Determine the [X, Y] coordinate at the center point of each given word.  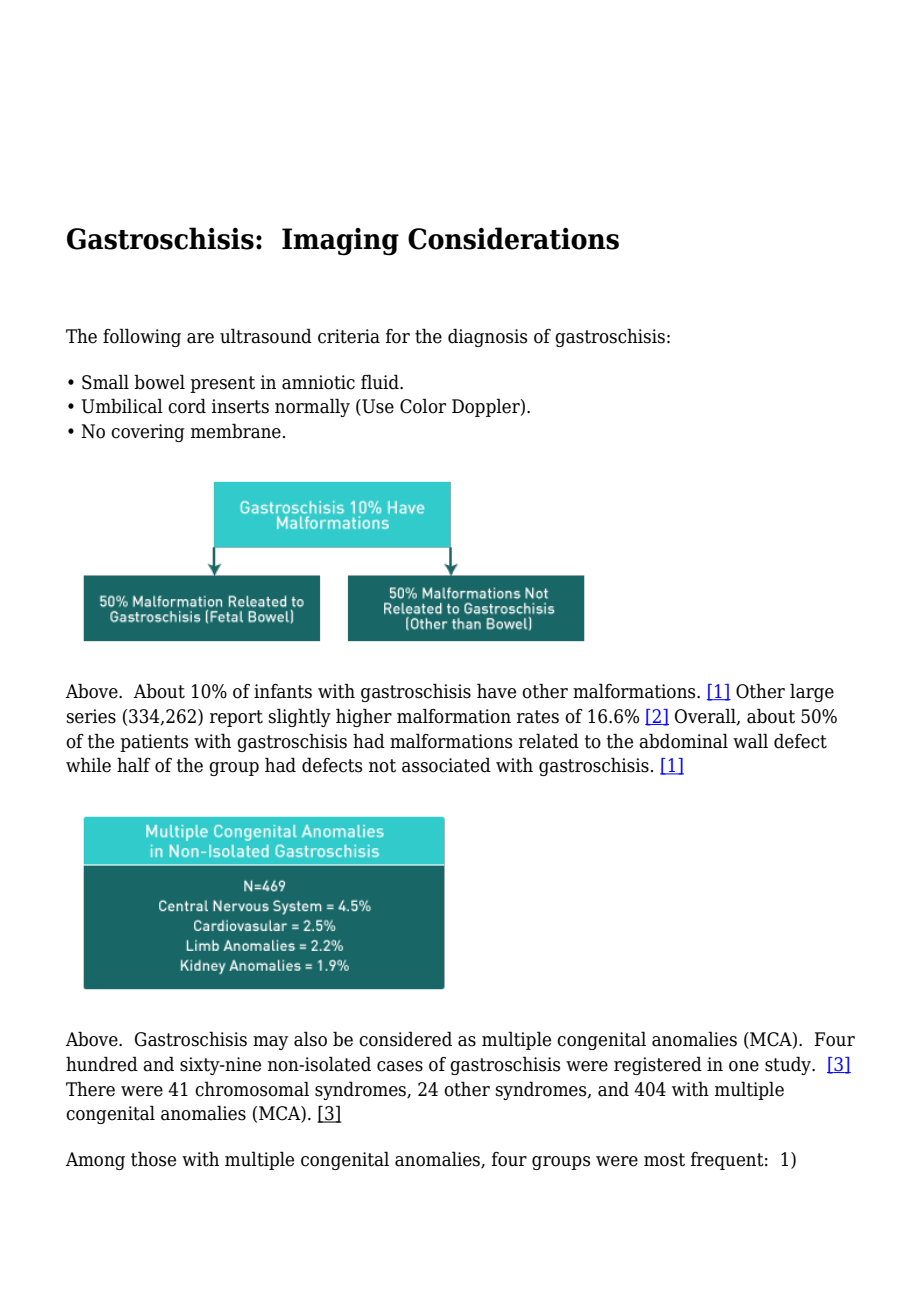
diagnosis [487, 337]
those [153, 1159]
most [664, 1160]
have [496, 691]
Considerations [513, 238]
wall [750, 741]
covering [148, 433]
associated [446, 765]
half [134, 765]
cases [400, 1066]
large [812, 692]
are [200, 338]
